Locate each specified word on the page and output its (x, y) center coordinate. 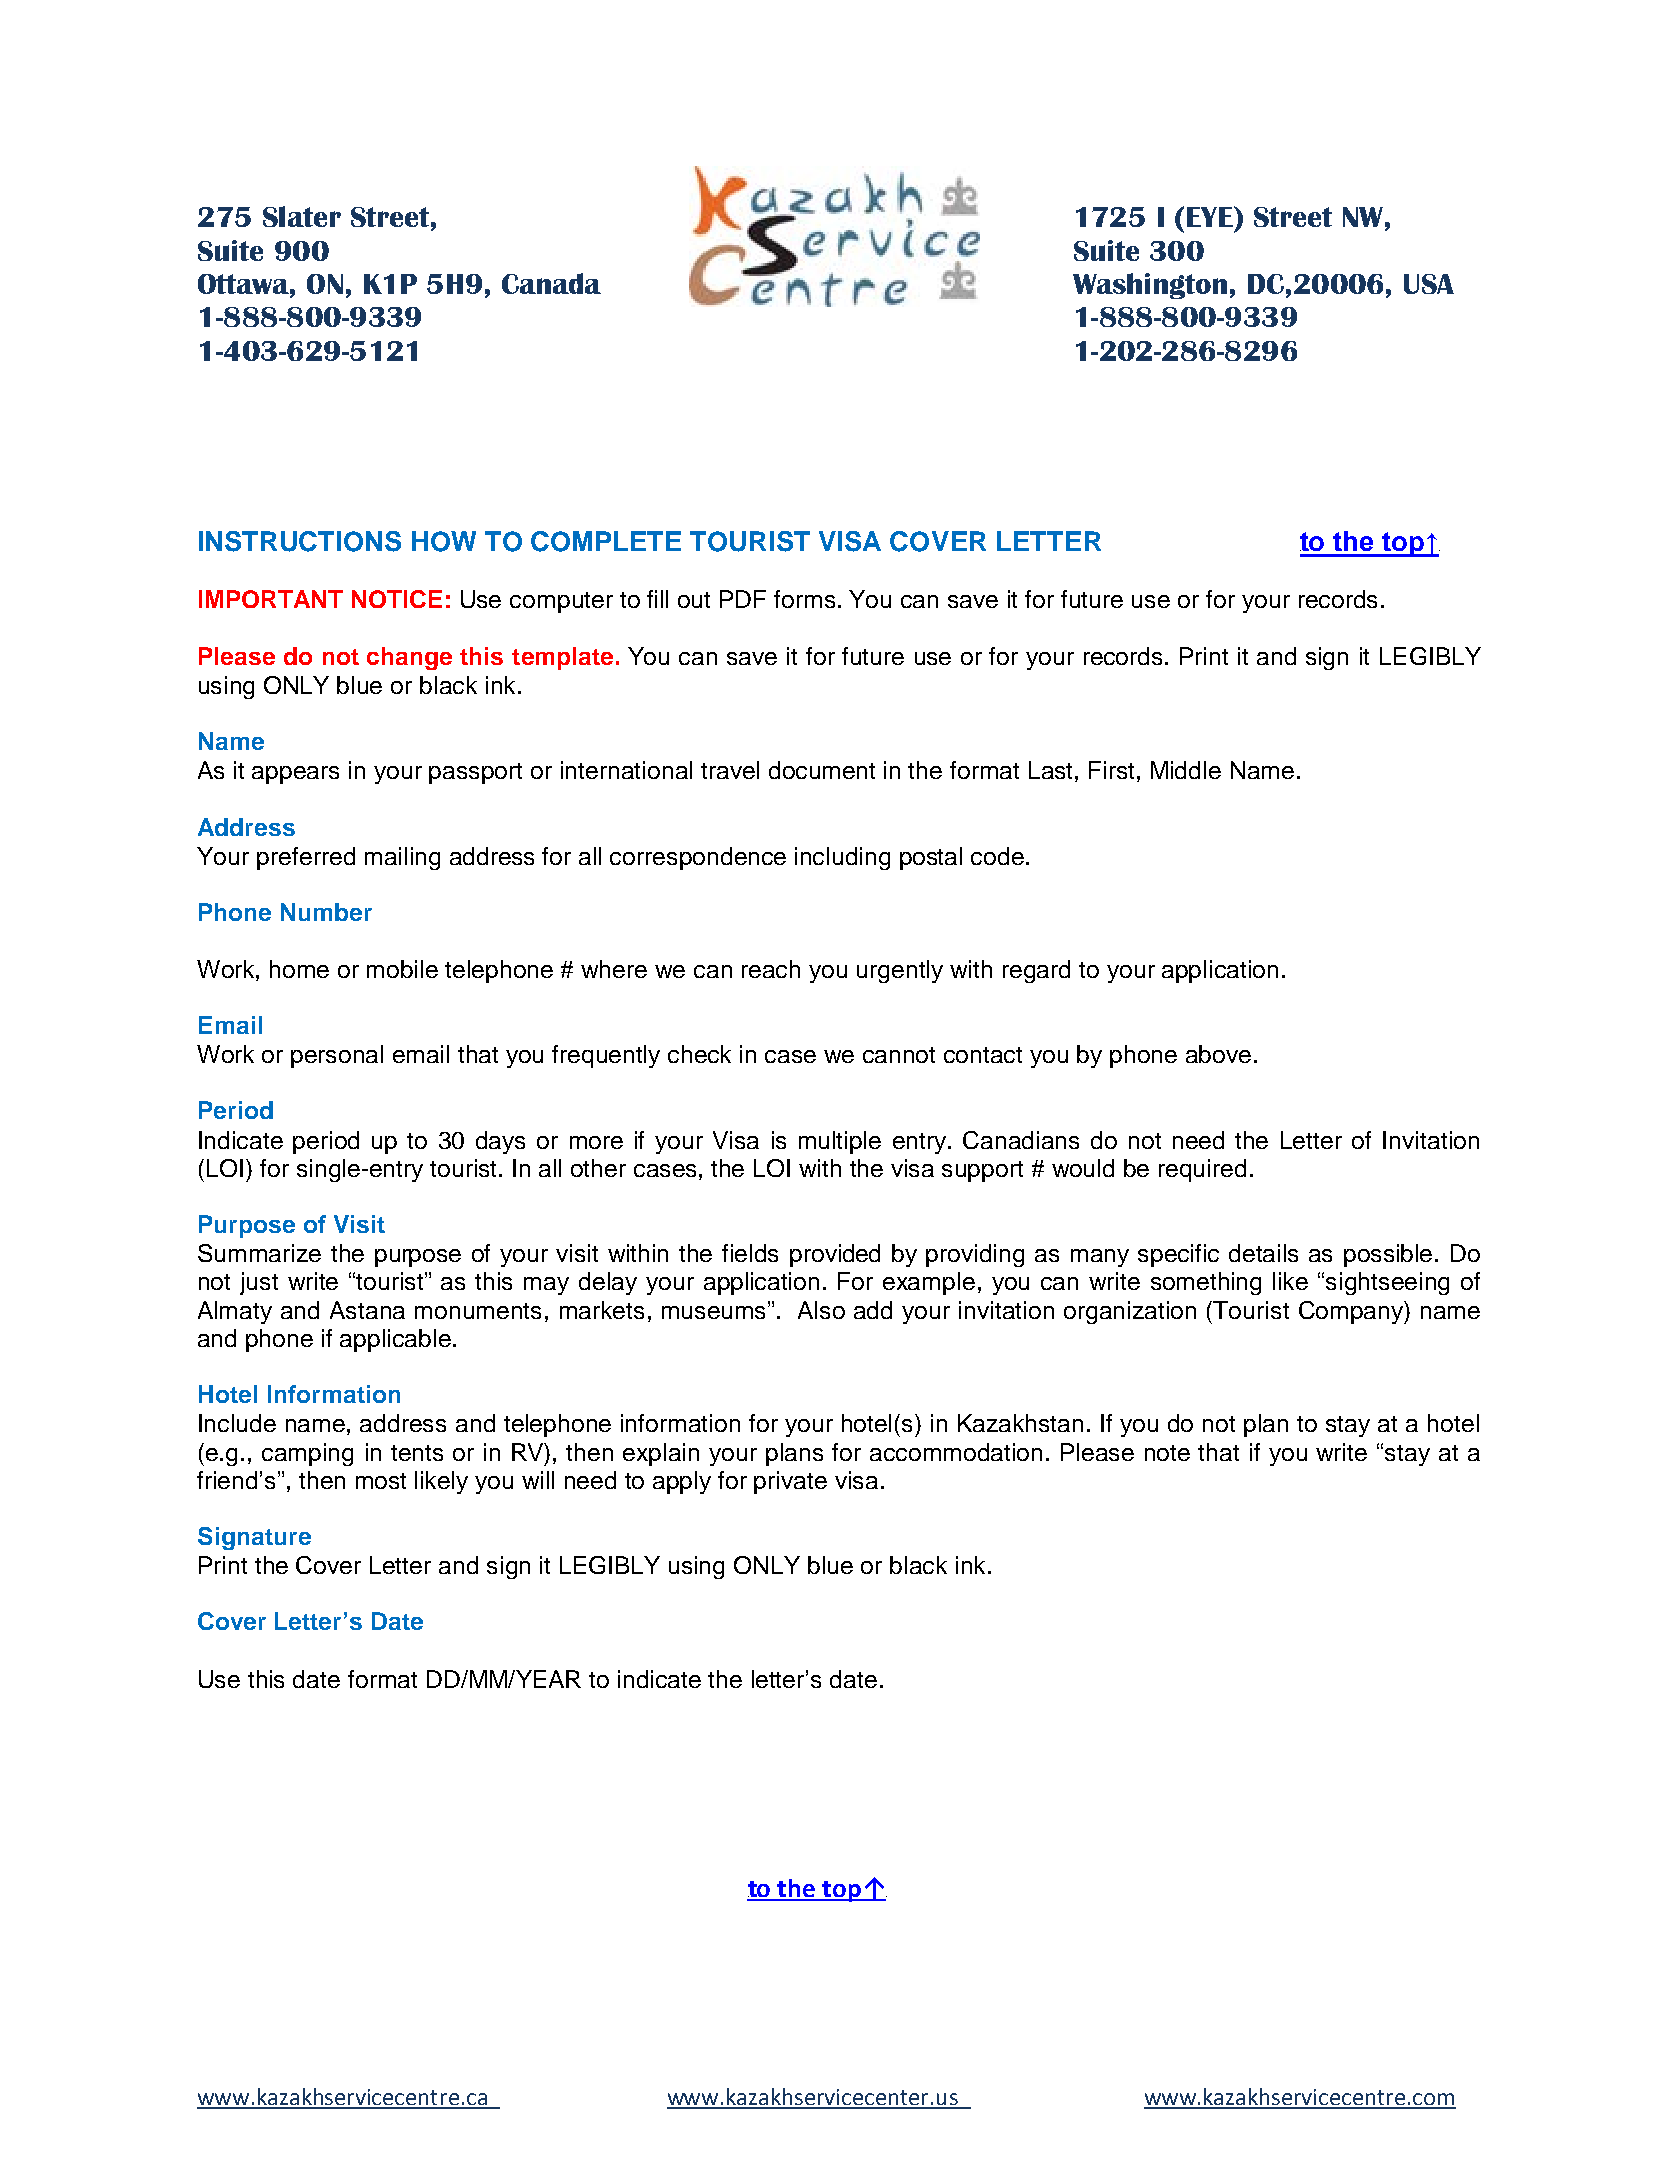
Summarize (259, 1253)
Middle (1186, 770)
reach (771, 969)
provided (835, 1255)
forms (804, 599)
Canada (551, 283)
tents (417, 1453)
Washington (1150, 286)
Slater (302, 216)
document (822, 770)
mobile (402, 969)
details (1263, 1253)
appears (295, 775)
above (1218, 1054)
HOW (444, 541)
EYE (1211, 216)
